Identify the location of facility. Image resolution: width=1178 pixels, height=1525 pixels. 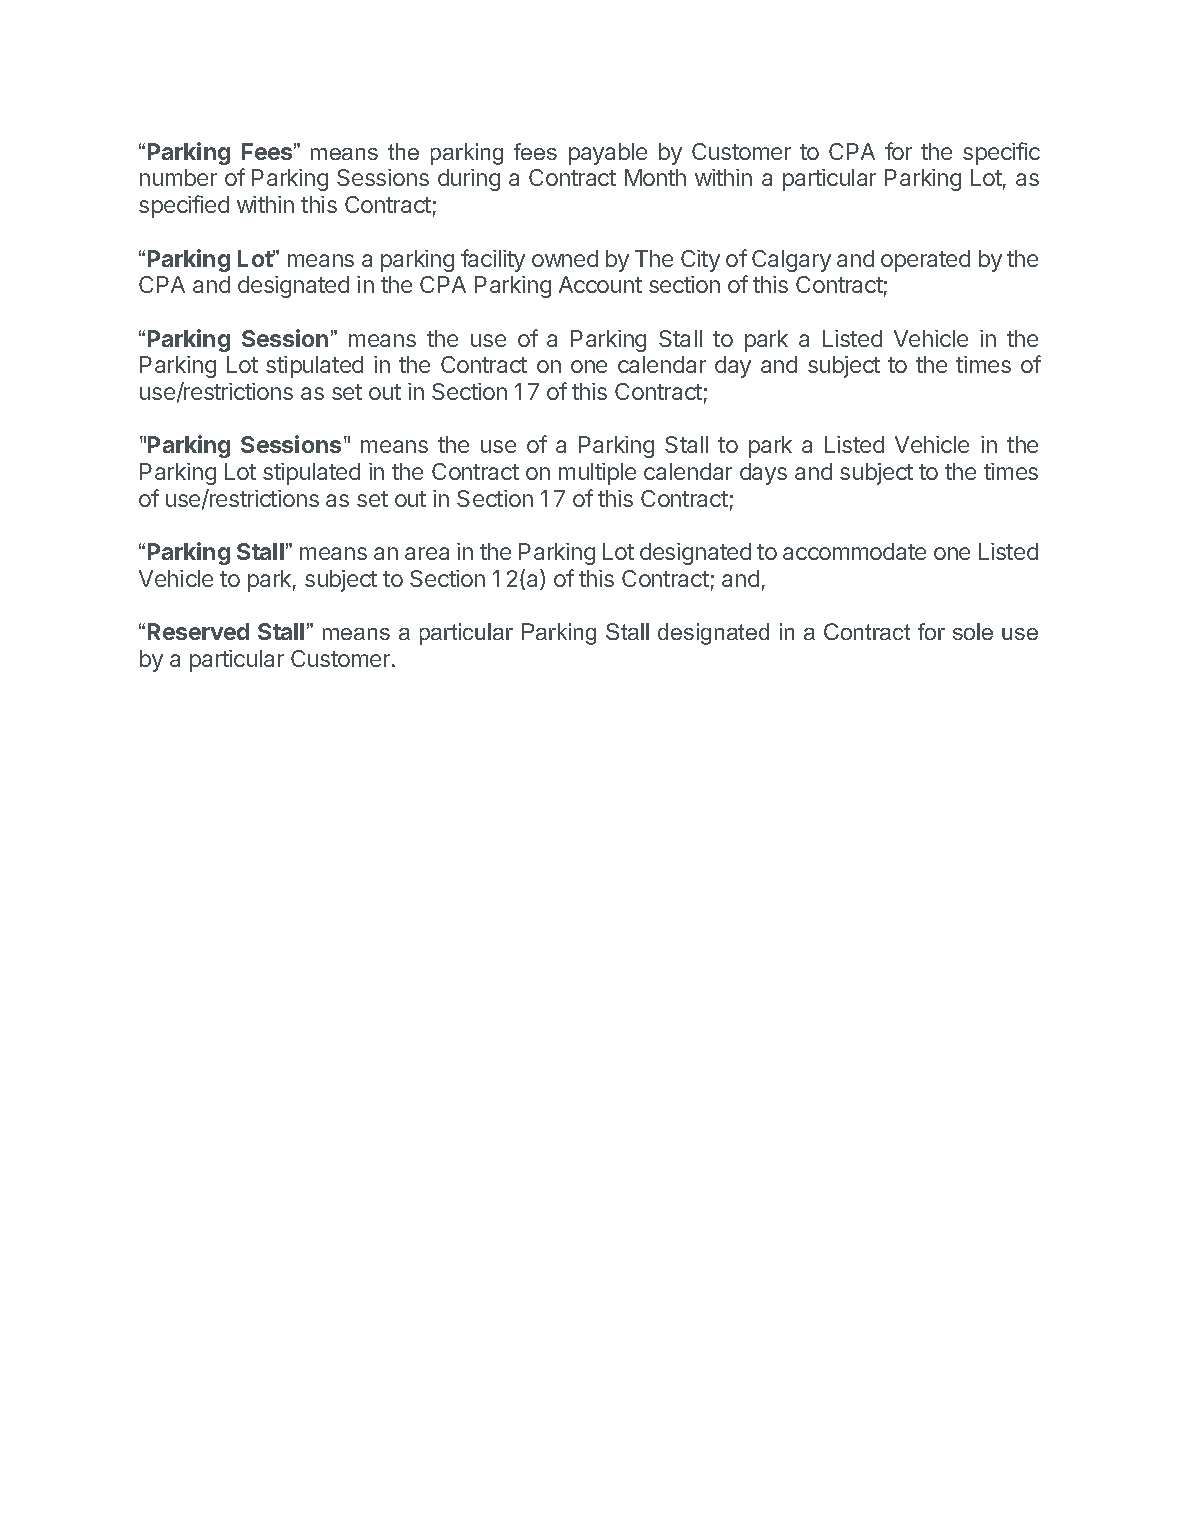
(493, 260).
